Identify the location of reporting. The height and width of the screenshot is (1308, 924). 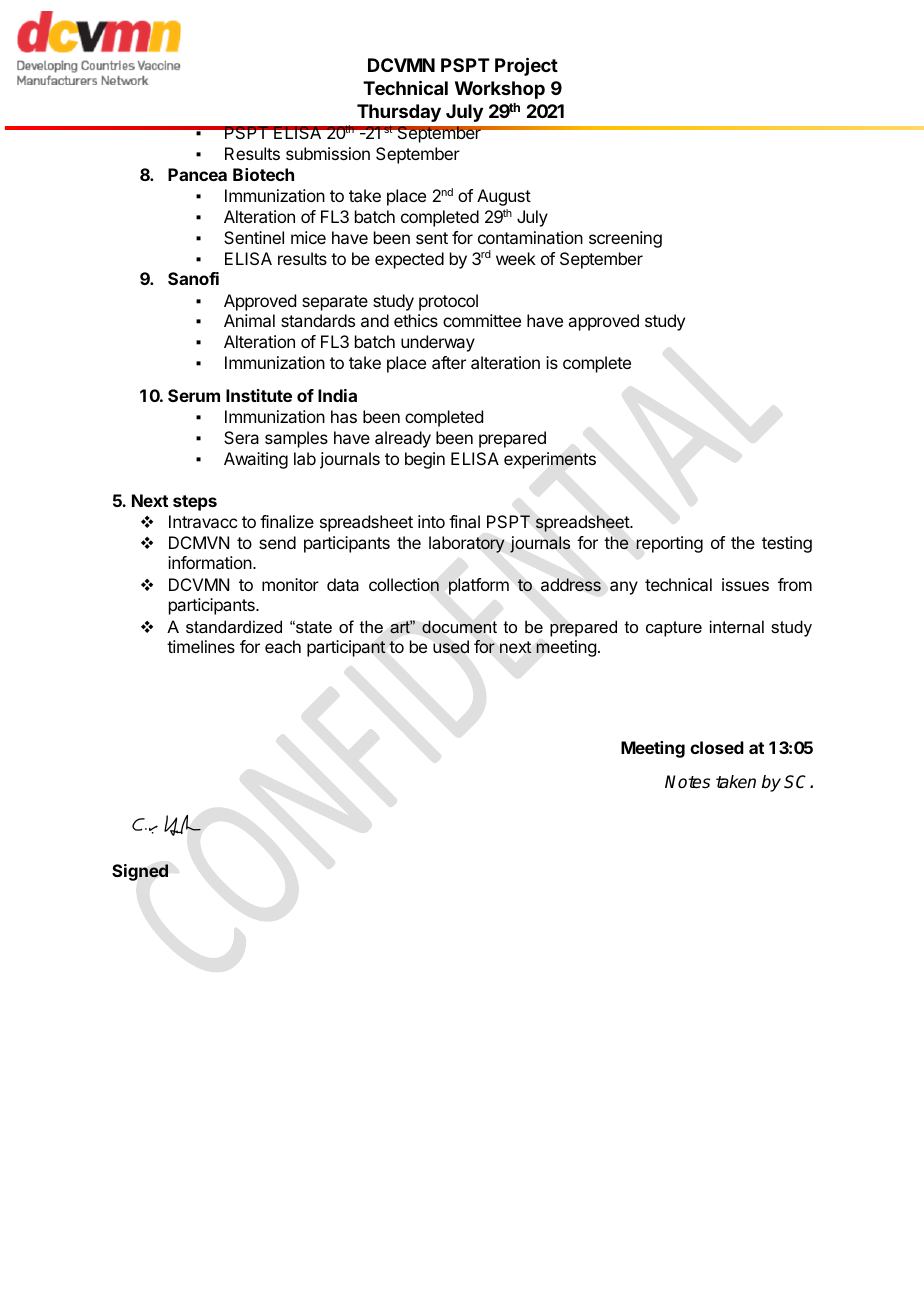
(669, 544).
